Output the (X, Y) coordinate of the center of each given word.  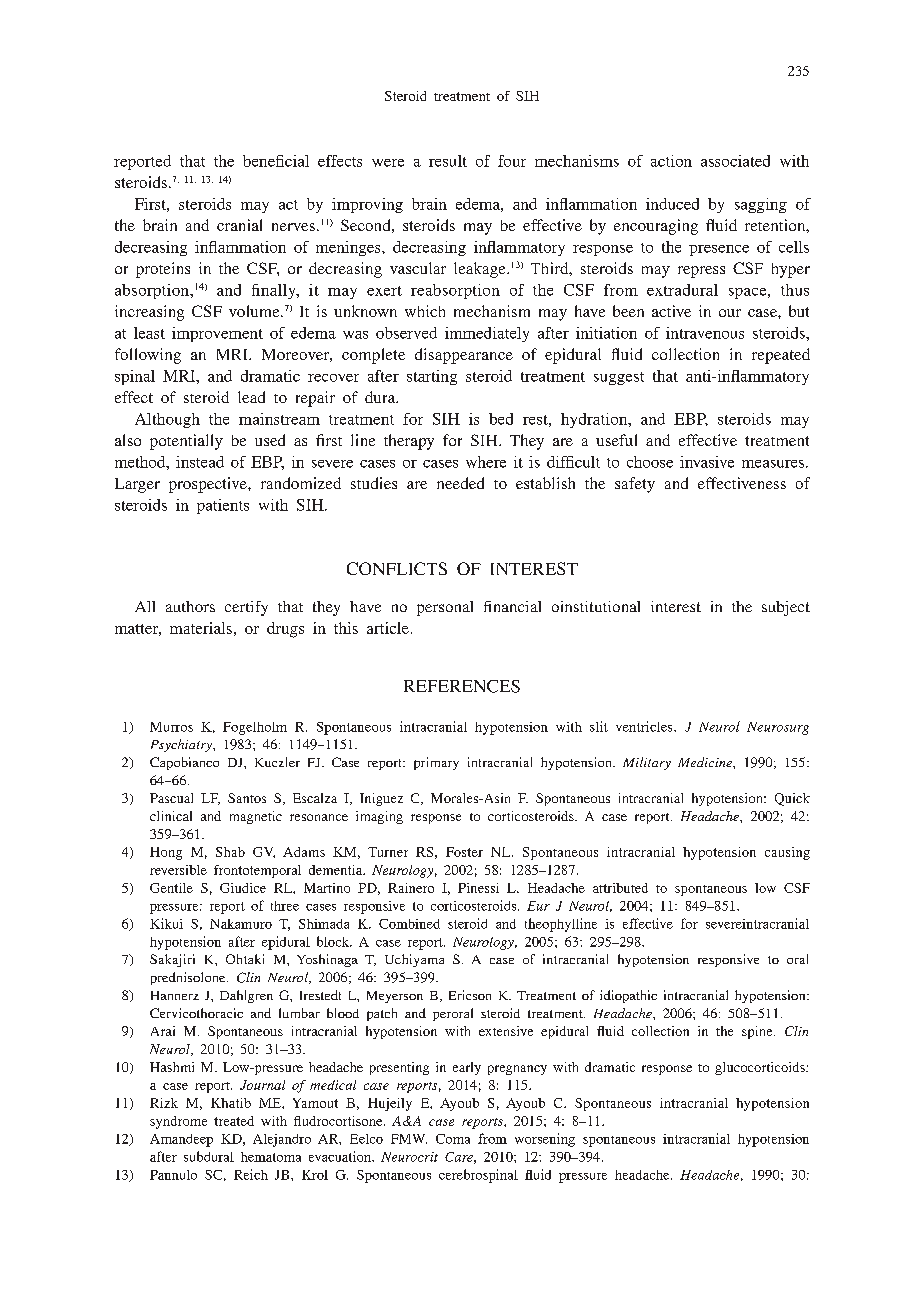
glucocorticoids (761, 1068)
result (448, 161)
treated (234, 1121)
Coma (453, 1139)
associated (735, 161)
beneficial (276, 161)
